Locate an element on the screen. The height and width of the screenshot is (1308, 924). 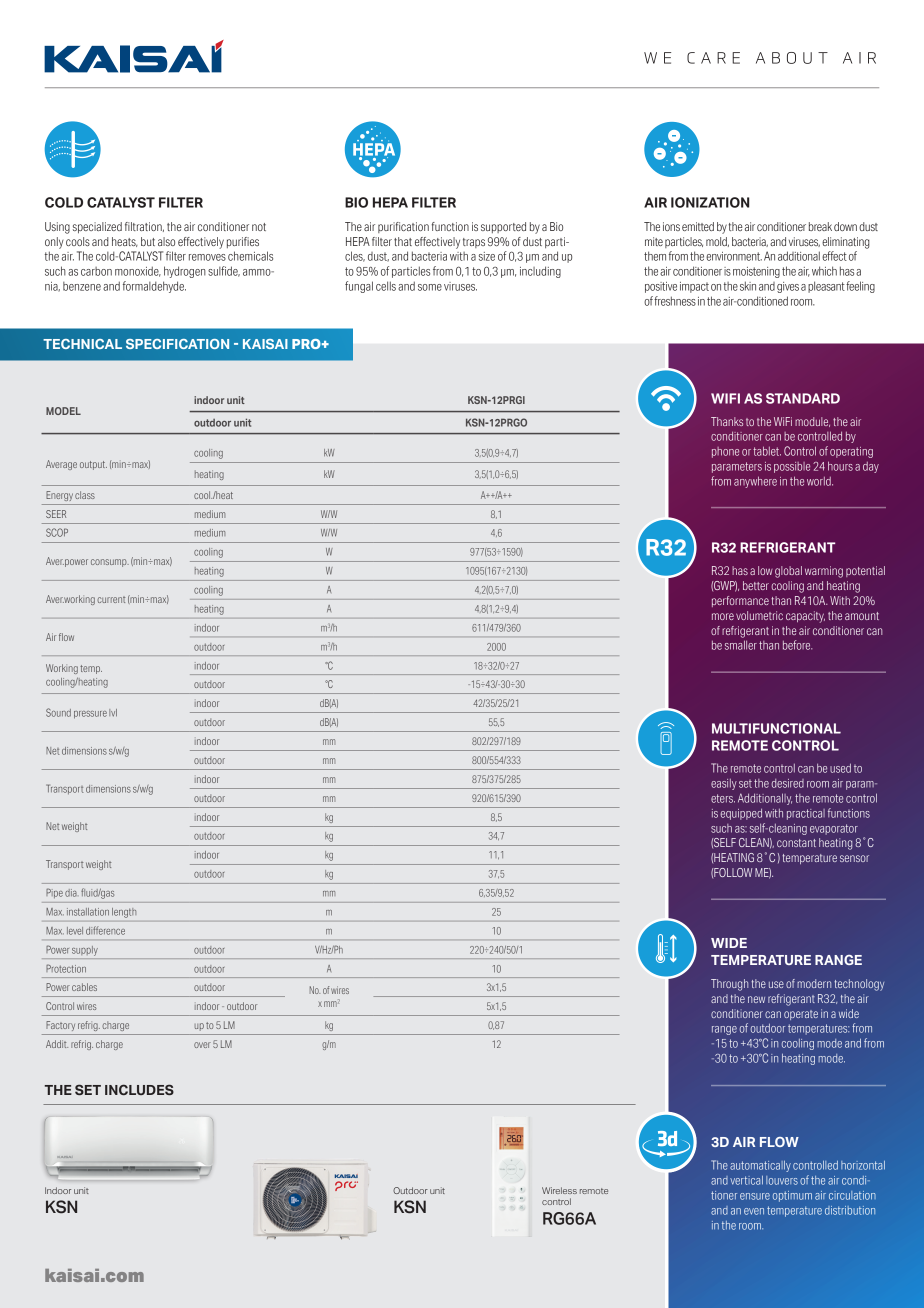
traps is located at coordinates (474, 243).
